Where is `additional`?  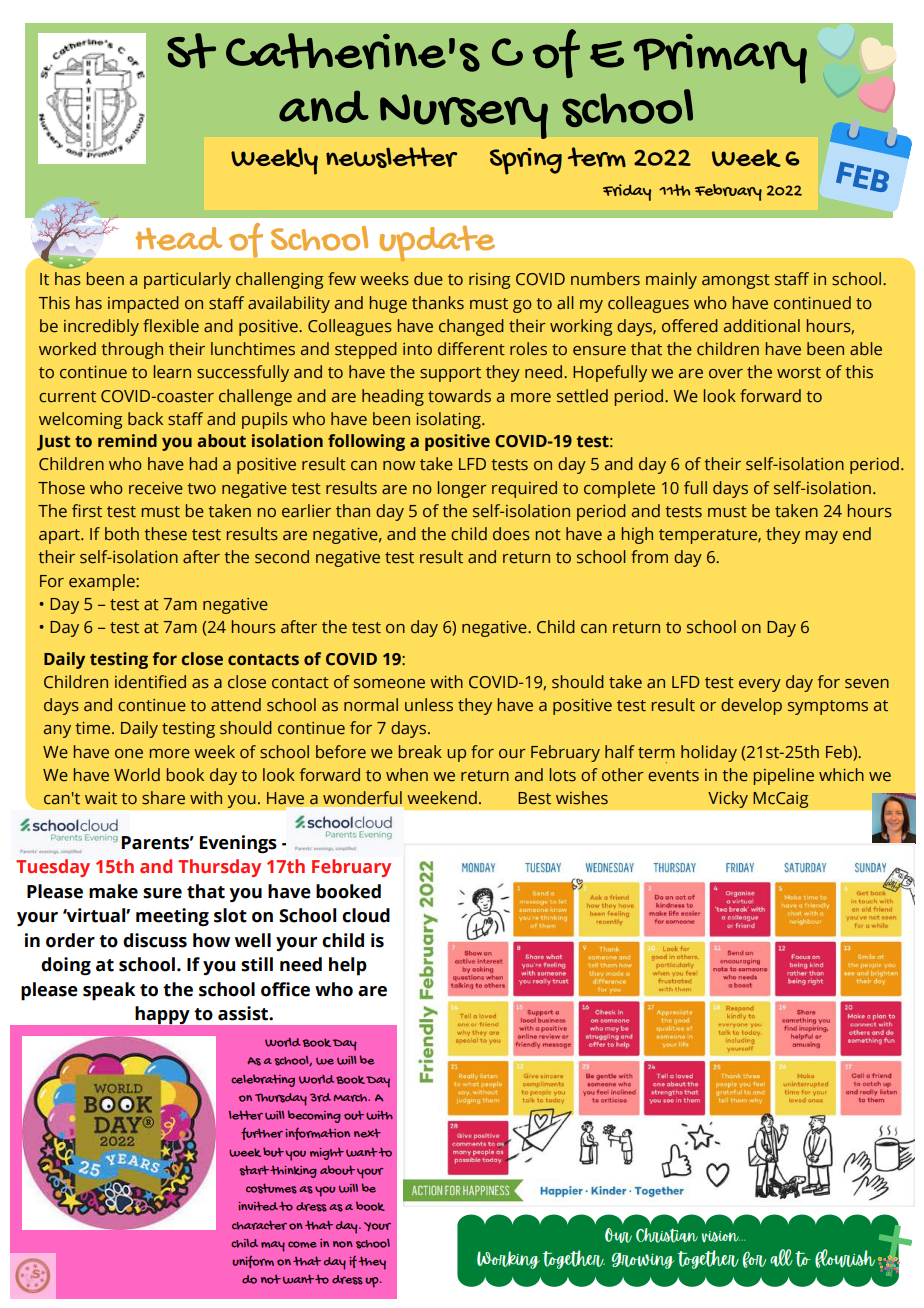 additional is located at coordinates (762, 326).
